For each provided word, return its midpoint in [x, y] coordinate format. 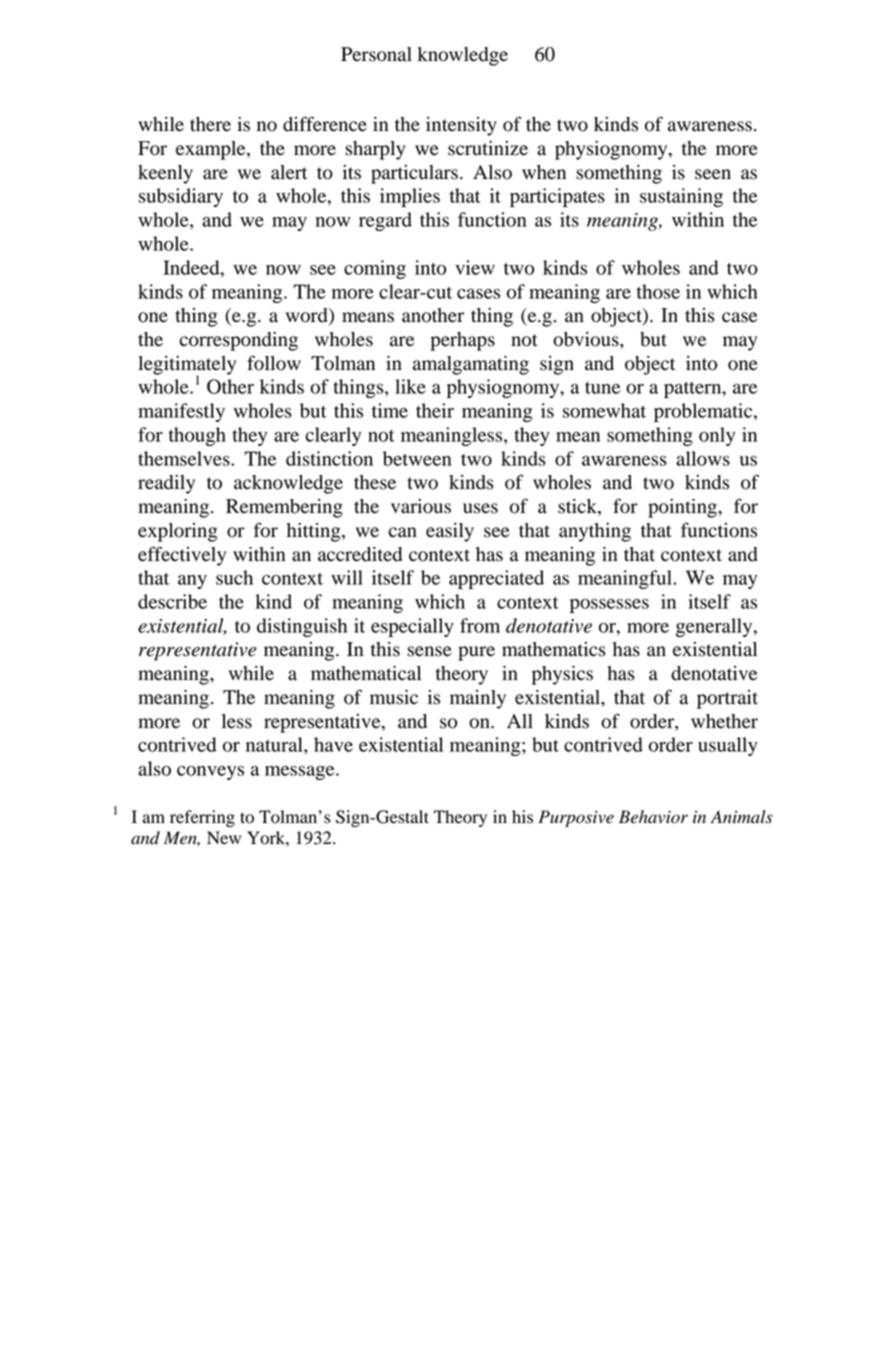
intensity [461, 126]
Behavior [653, 817]
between [417, 458]
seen [713, 174]
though [197, 436]
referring [202, 818]
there [210, 124]
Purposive [576, 818]
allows [703, 458]
